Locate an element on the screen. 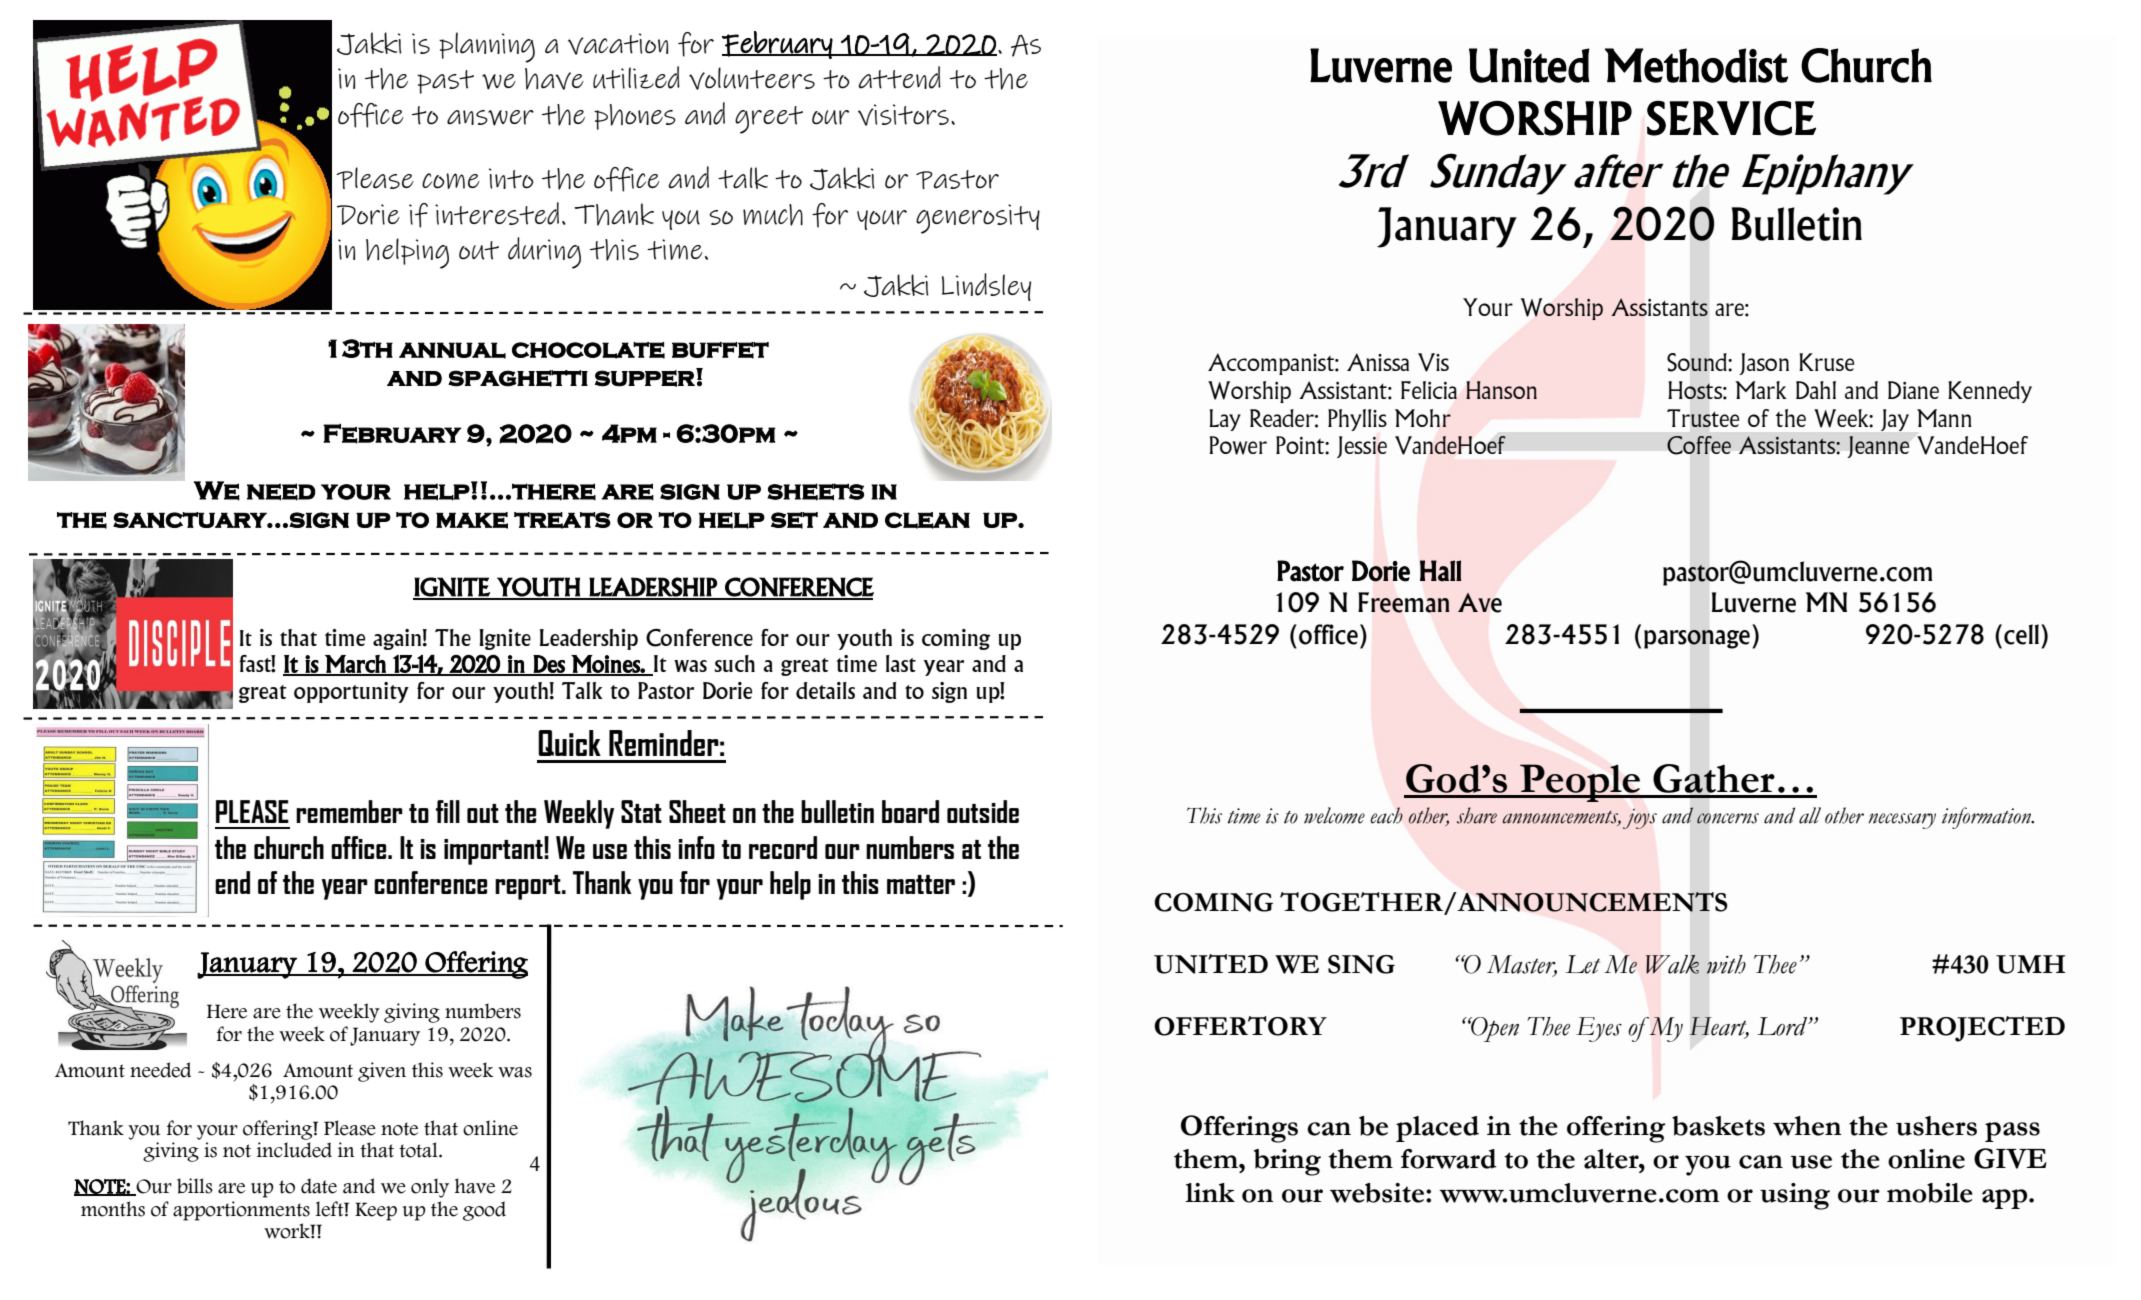  planning is located at coordinates (487, 47).
